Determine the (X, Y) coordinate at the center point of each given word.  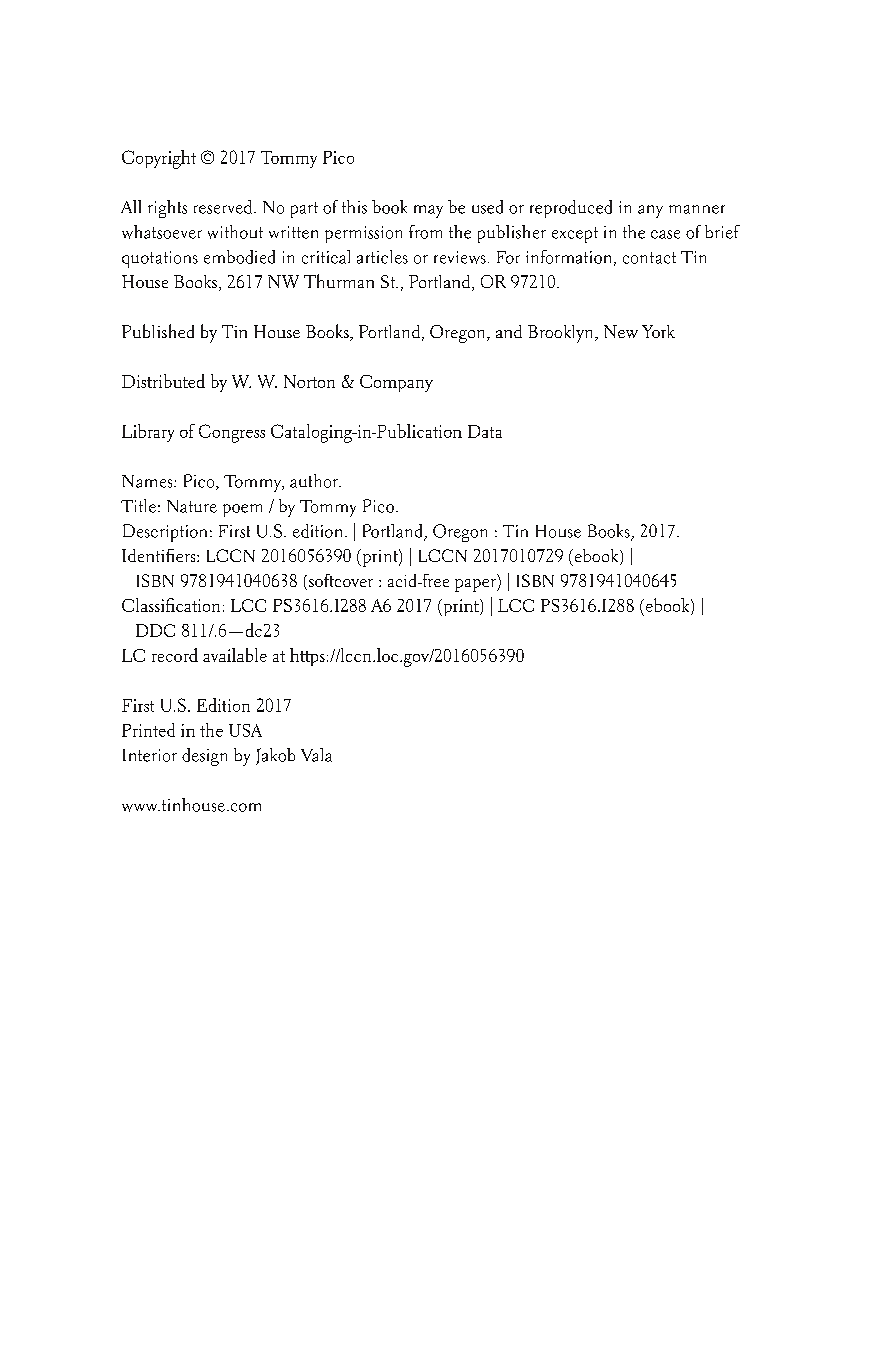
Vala (316, 755)
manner (697, 209)
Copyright (159, 159)
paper (476, 585)
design (204, 757)
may (428, 211)
